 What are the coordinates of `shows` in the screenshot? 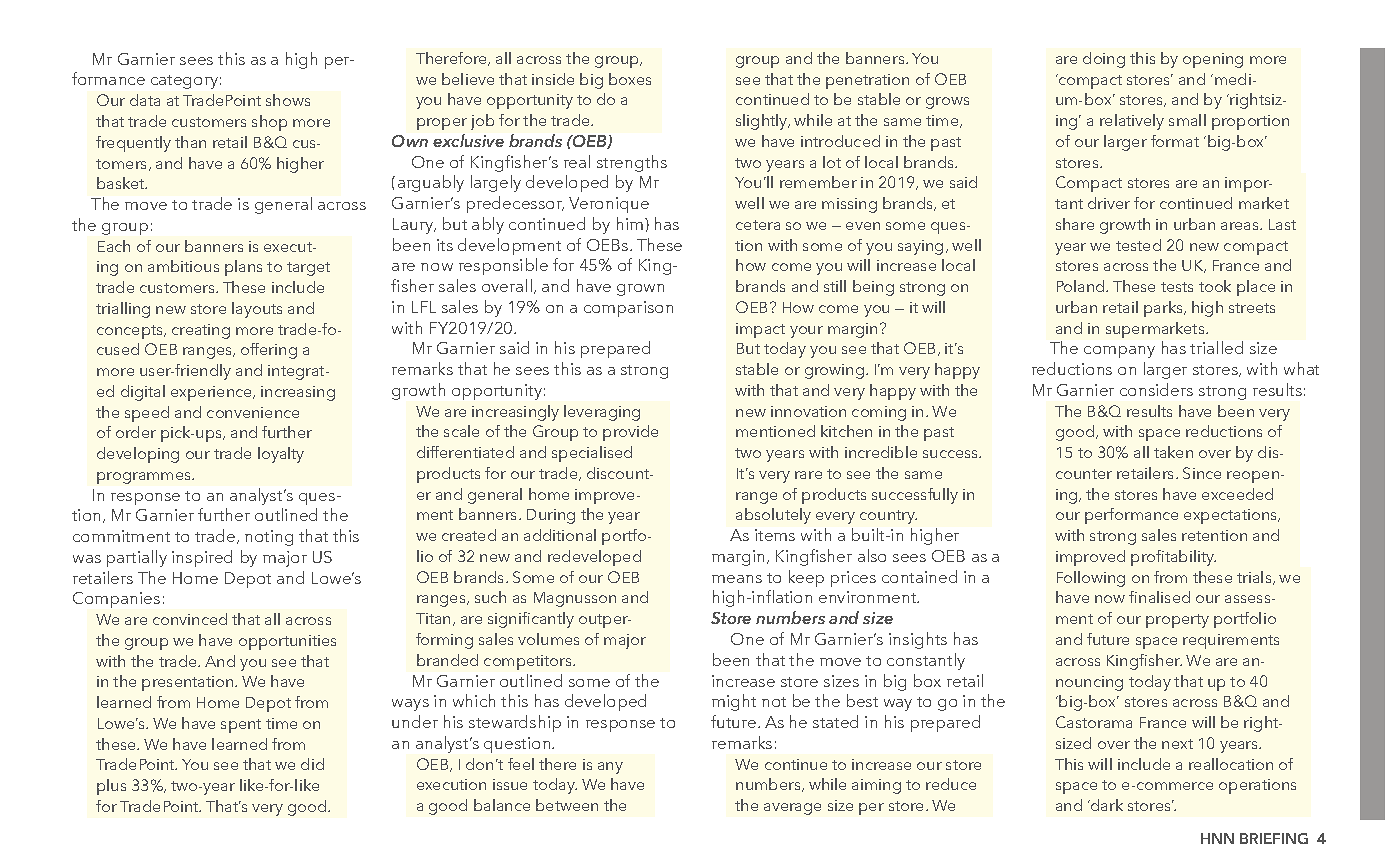 It's located at (288, 100).
